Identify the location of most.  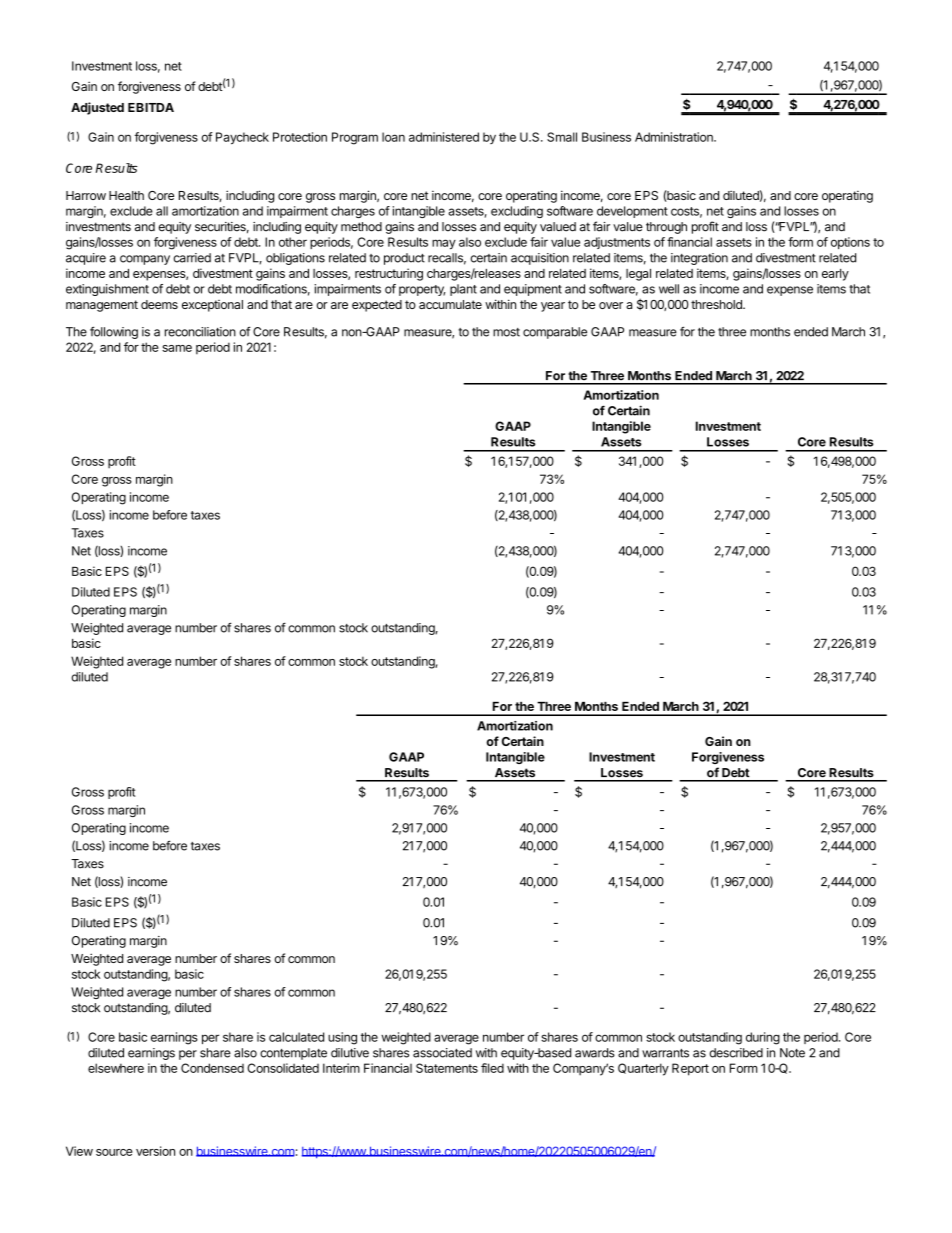
(506, 332).
